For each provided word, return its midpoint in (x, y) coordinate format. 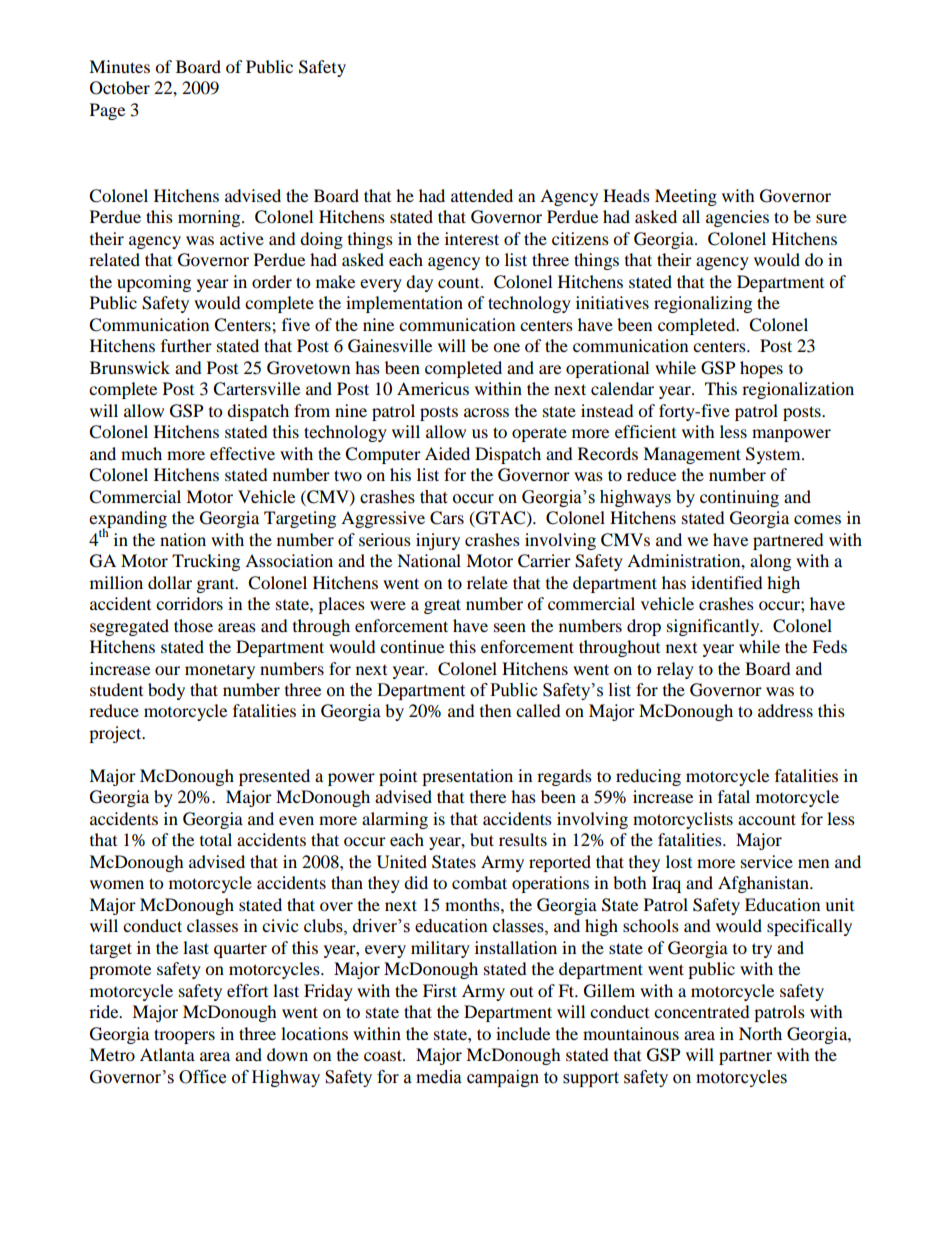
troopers (184, 1036)
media (439, 1077)
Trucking (206, 562)
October (120, 88)
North (760, 1033)
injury (438, 541)
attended (482, 195)
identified (727, 582)
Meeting (686, 197)
